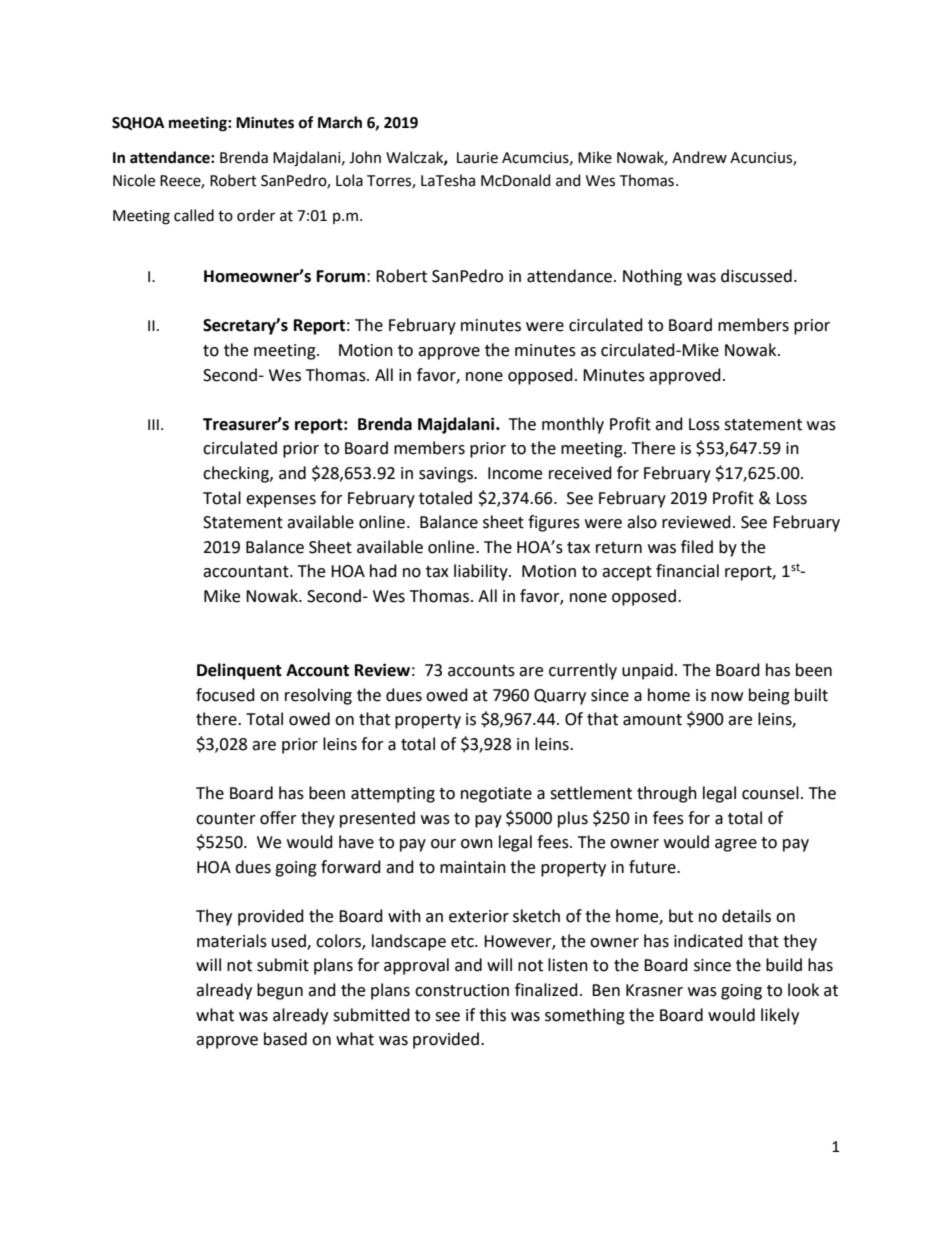 The width and height of the screenshot is (952, 1233). What do you see at coordinates (280, 991) in the screenshot?
I see `begun` at bounding box center [280, 991].
